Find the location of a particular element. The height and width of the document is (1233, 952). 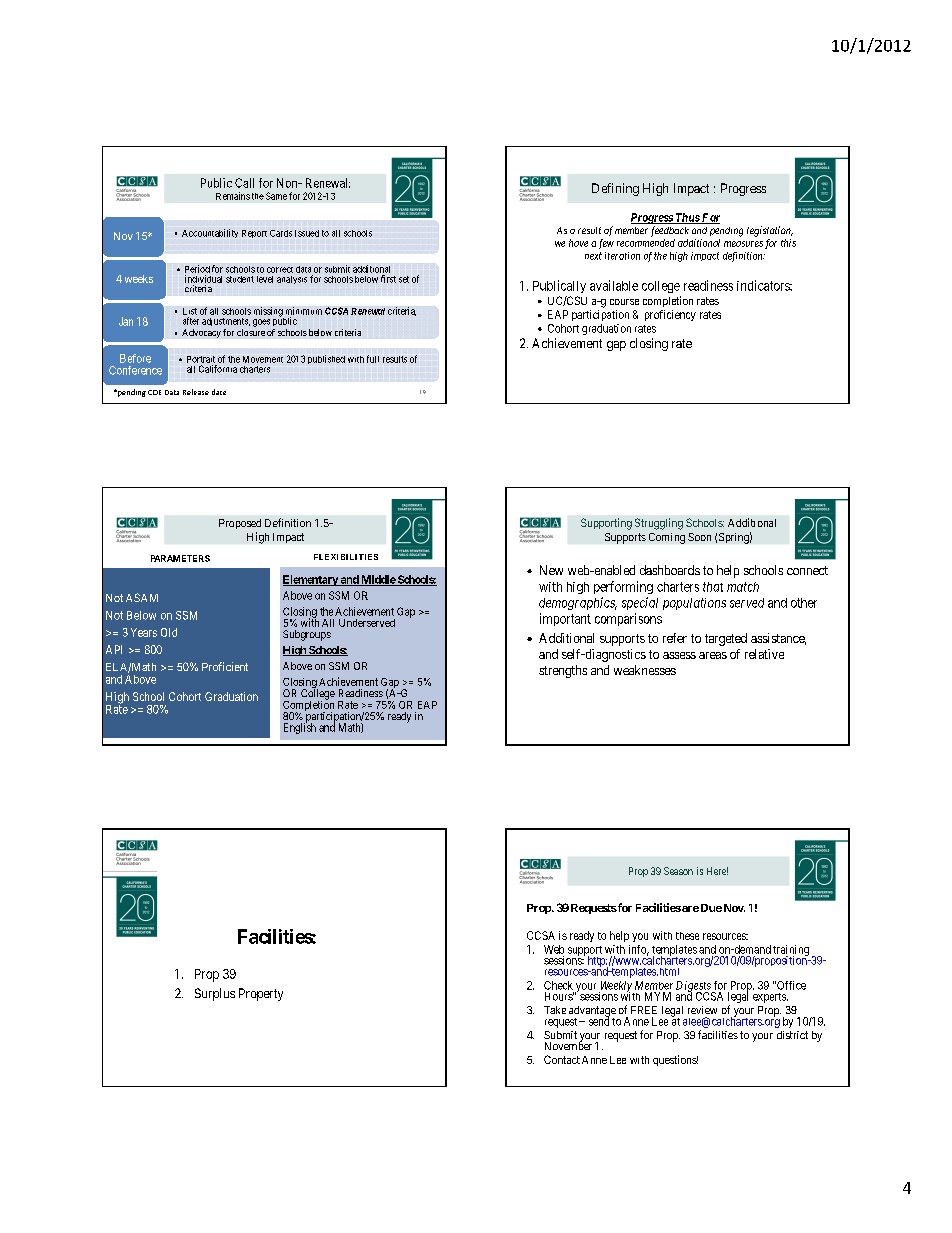

weaknesses is located at coordinates (645, 670).
